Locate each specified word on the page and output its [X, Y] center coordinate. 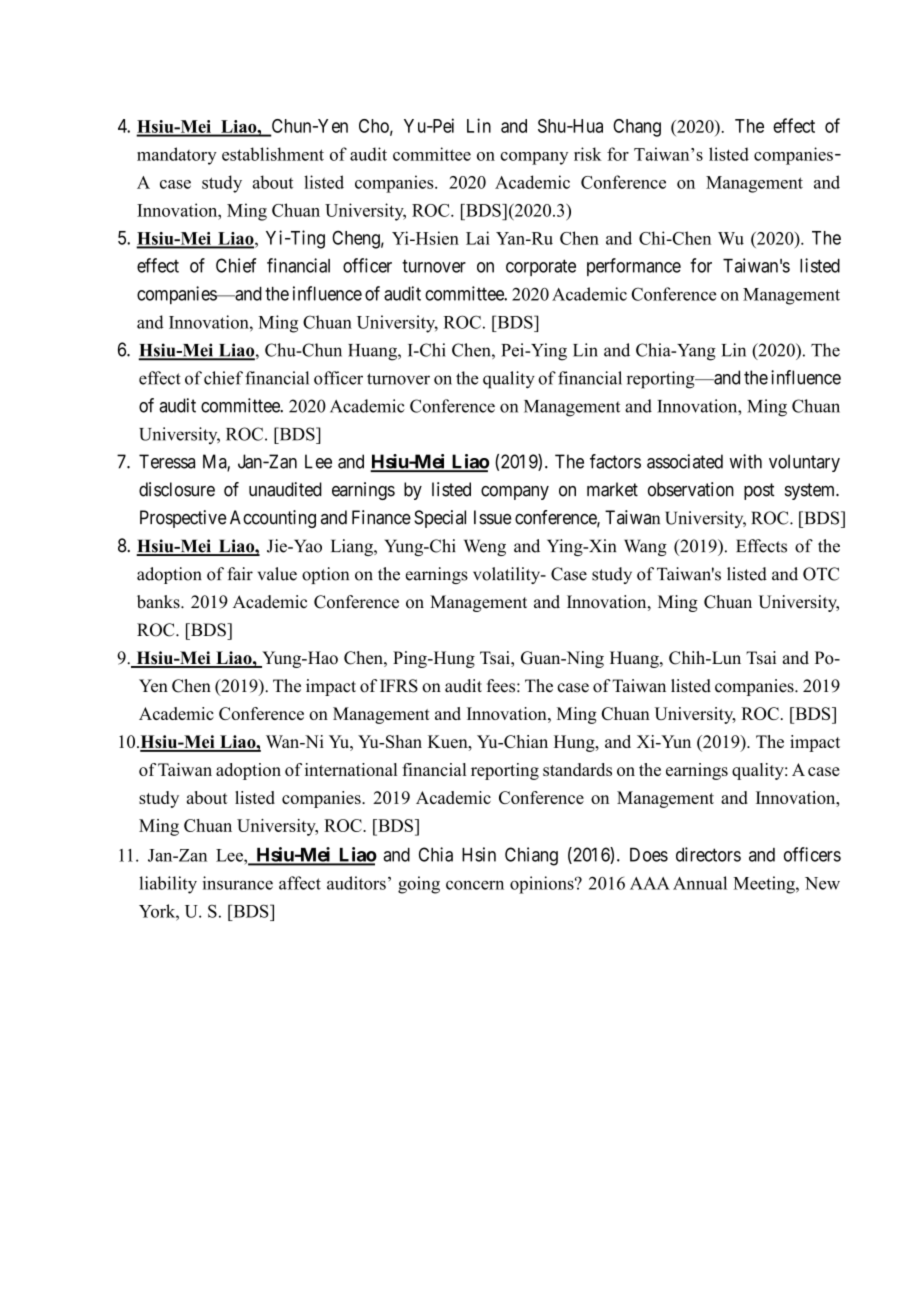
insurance [238, 883]
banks [159, 602]
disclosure [177, 489]
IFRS [399, 686]
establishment [273, 154]
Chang [637, 128]
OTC [821, 574]
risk [588, 154]
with [746, 461]
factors [615, 461]
